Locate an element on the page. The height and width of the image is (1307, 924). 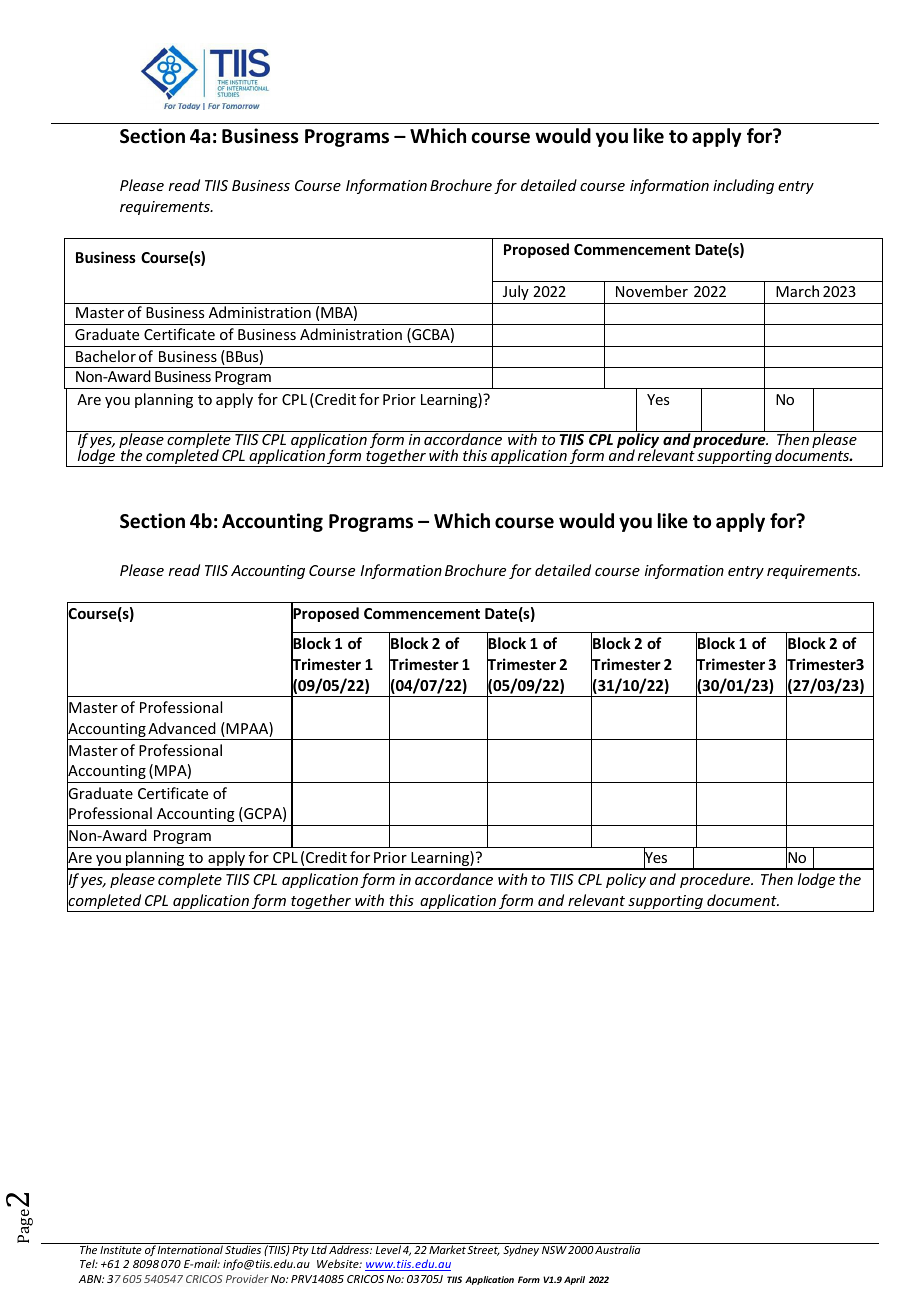
Bachelor is located at coordinates (106, 356).
